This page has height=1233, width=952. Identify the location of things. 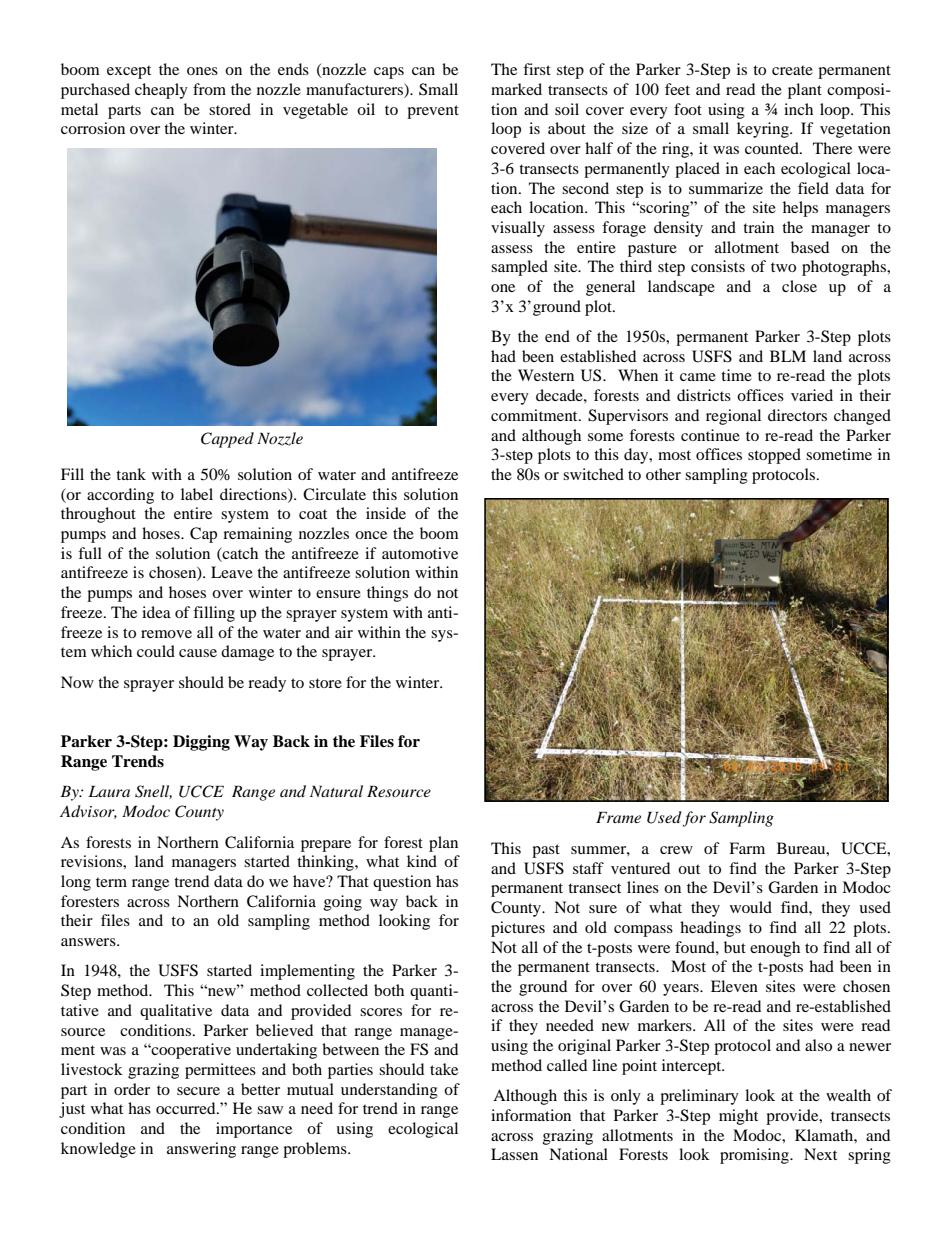
(387, 594).
